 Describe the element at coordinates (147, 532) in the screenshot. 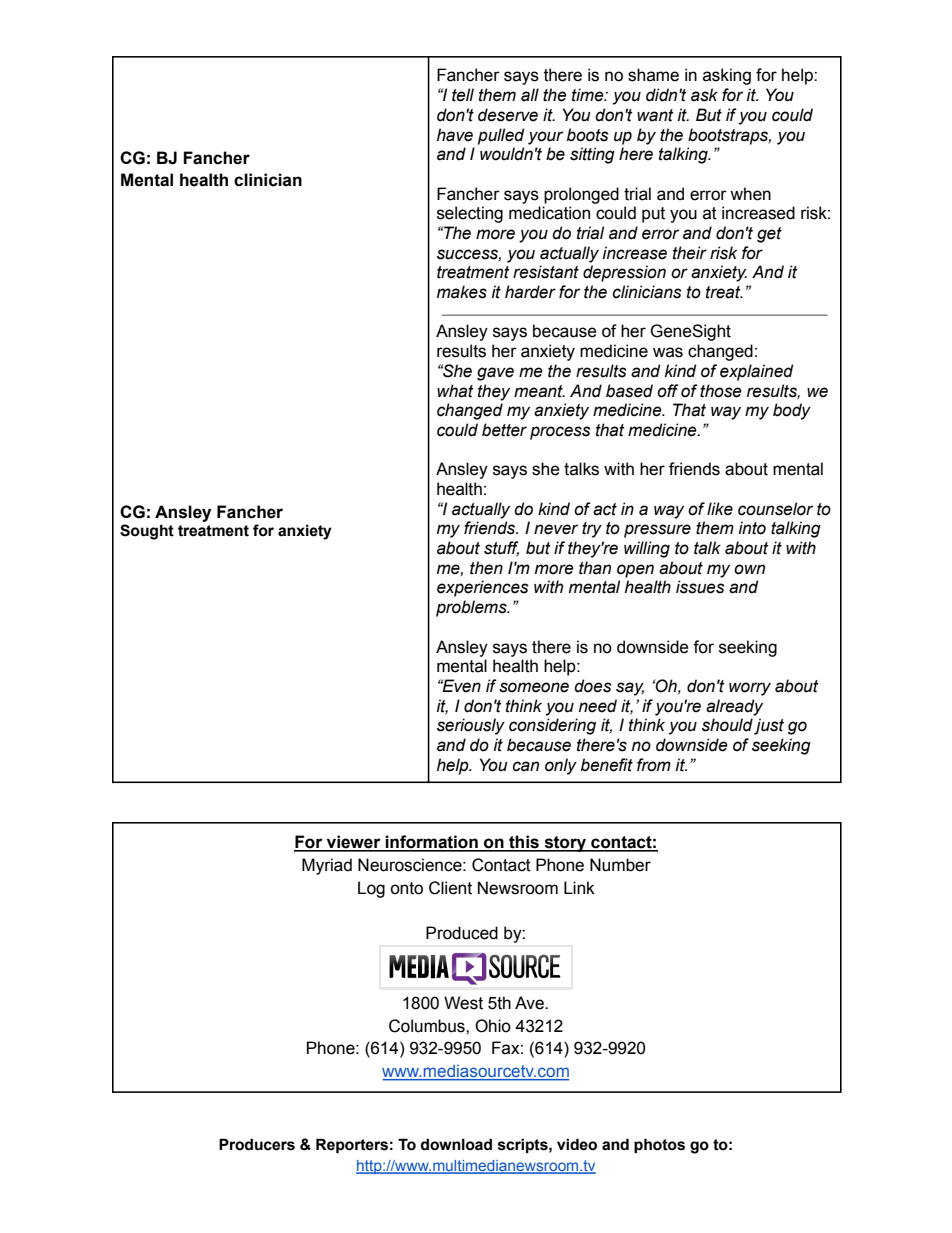

I see `Sought` at that location.
